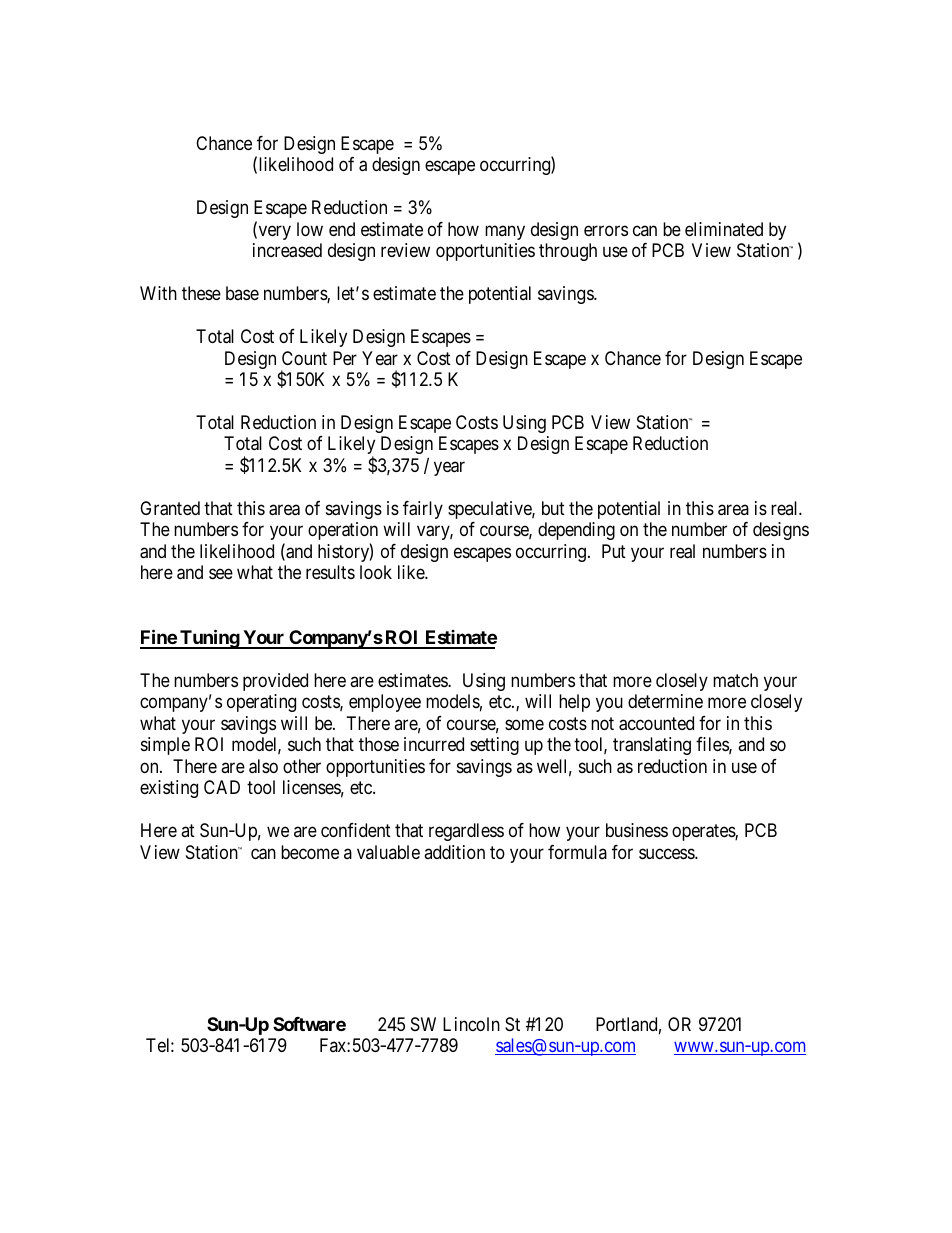 Image resolution: width=952 pixels, height=1233 pixels. What do you see at coordinates (724, 229) in the screenshot?
I see `eliminated` at bounding box center [724, 229].
